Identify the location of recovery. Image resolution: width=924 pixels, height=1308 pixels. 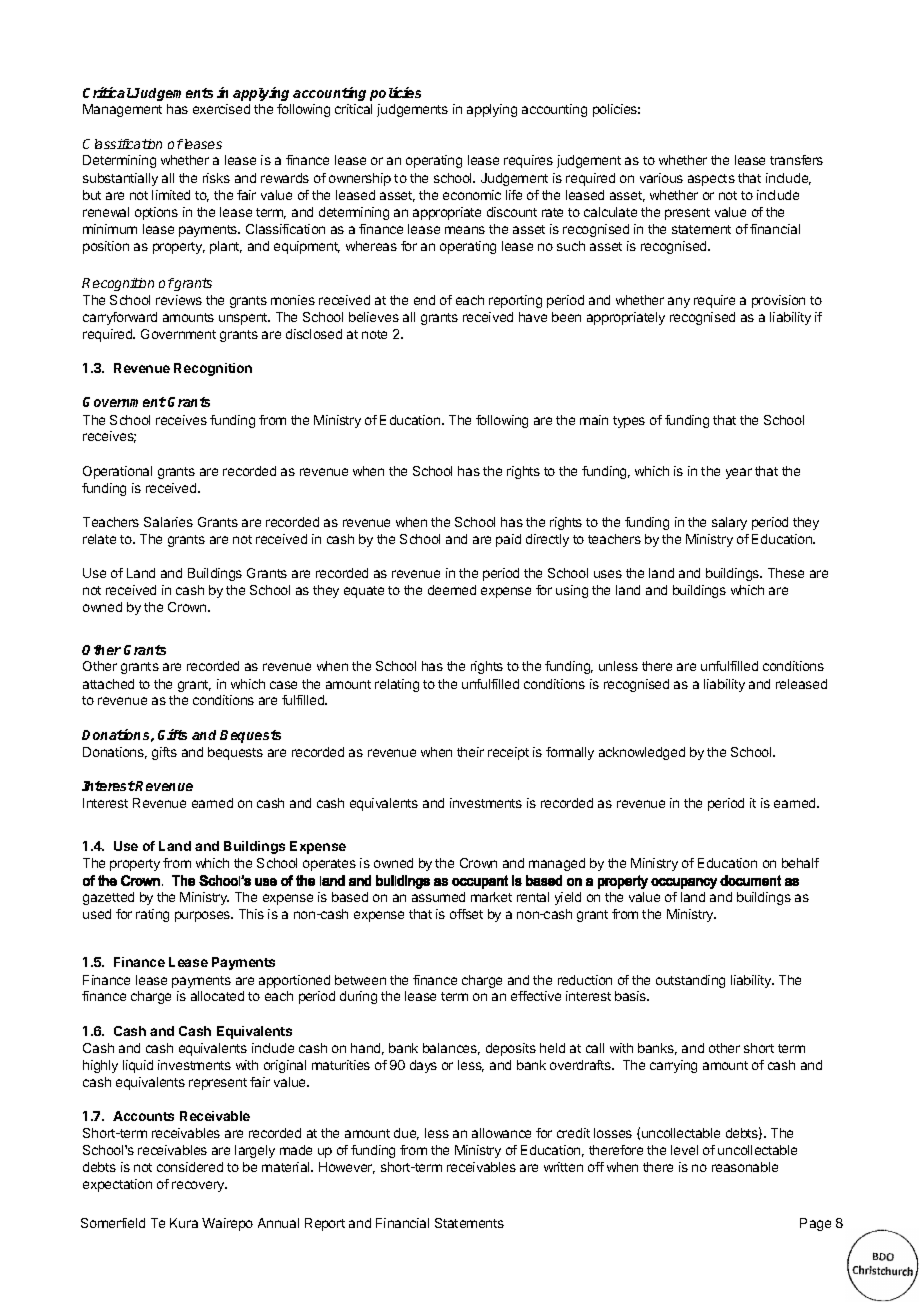
(199, 1186).
